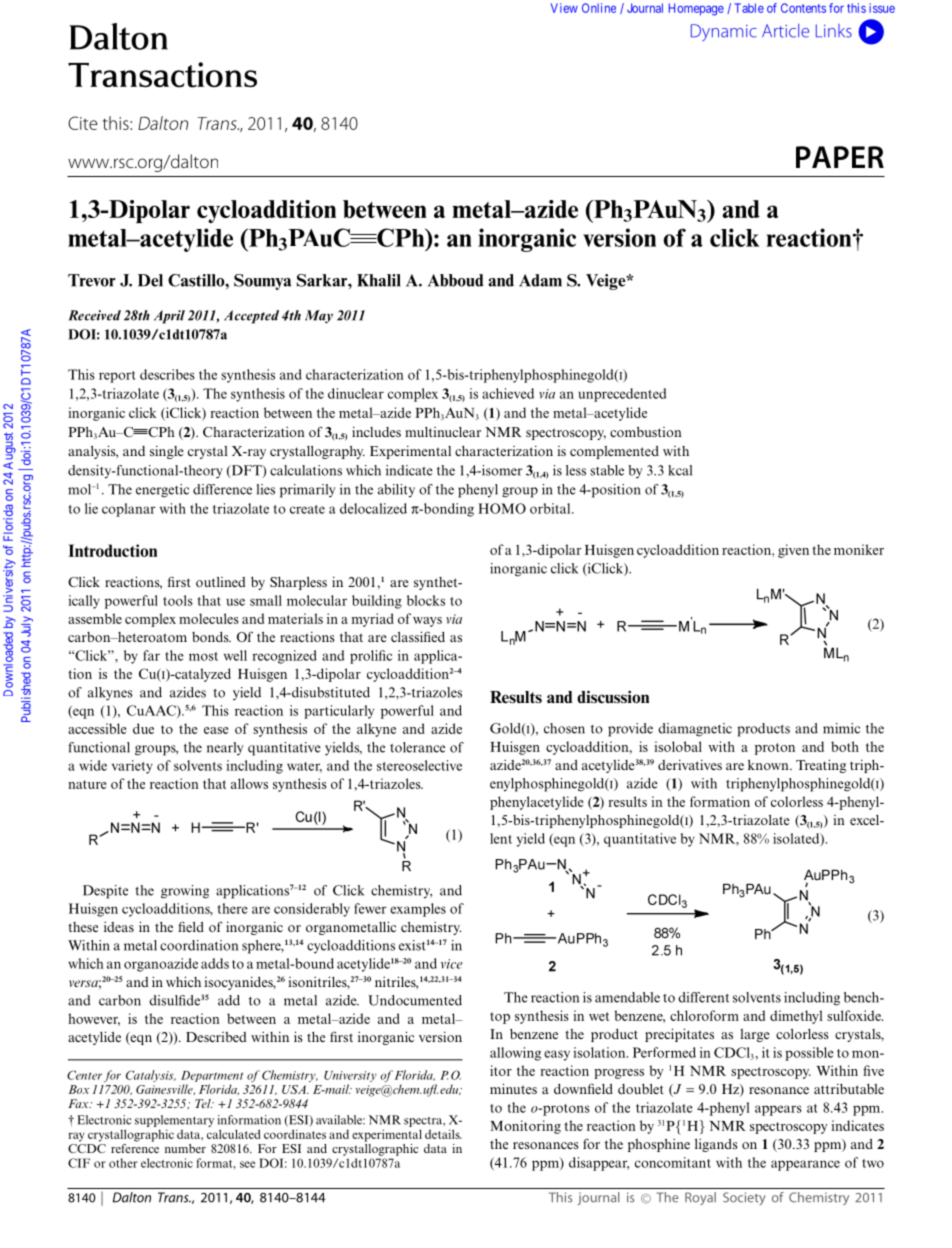 The image size is (952, 1248). What do you see at coordinates (680, 470) in the page?
I see `kcal` at bounding box center [680, 470].
